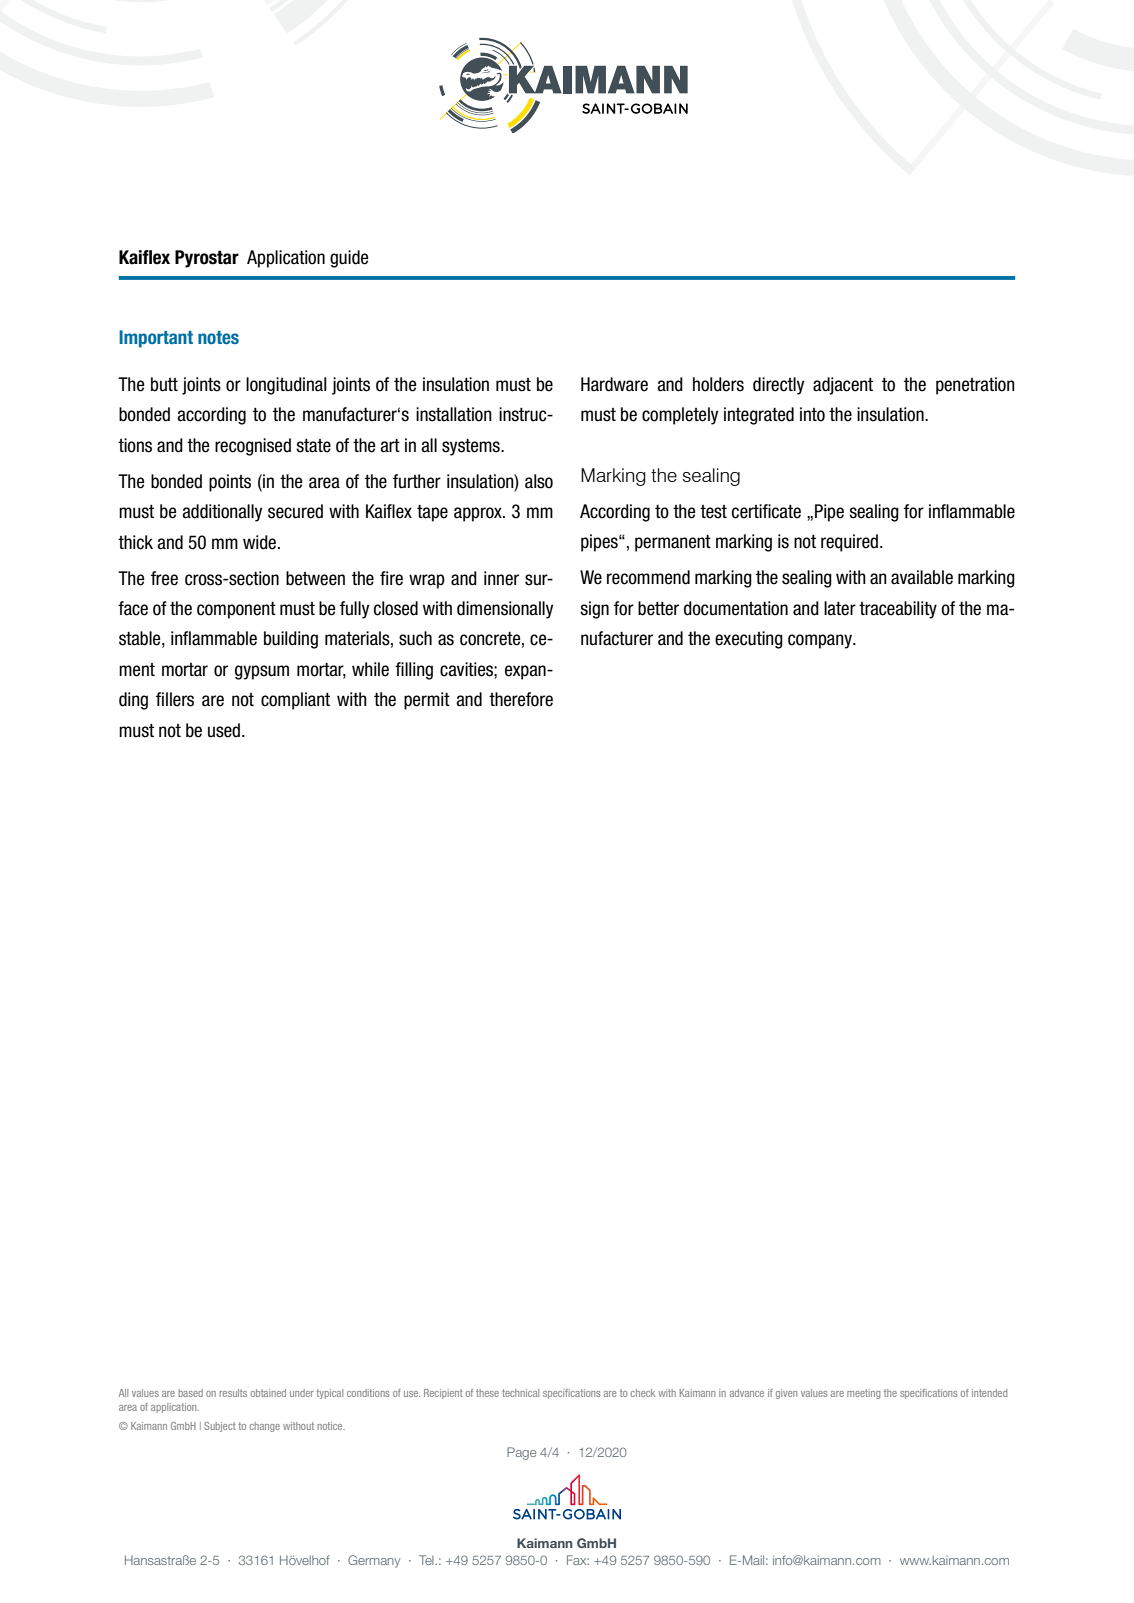  I want to click on adjacent, so click(843, 386).
